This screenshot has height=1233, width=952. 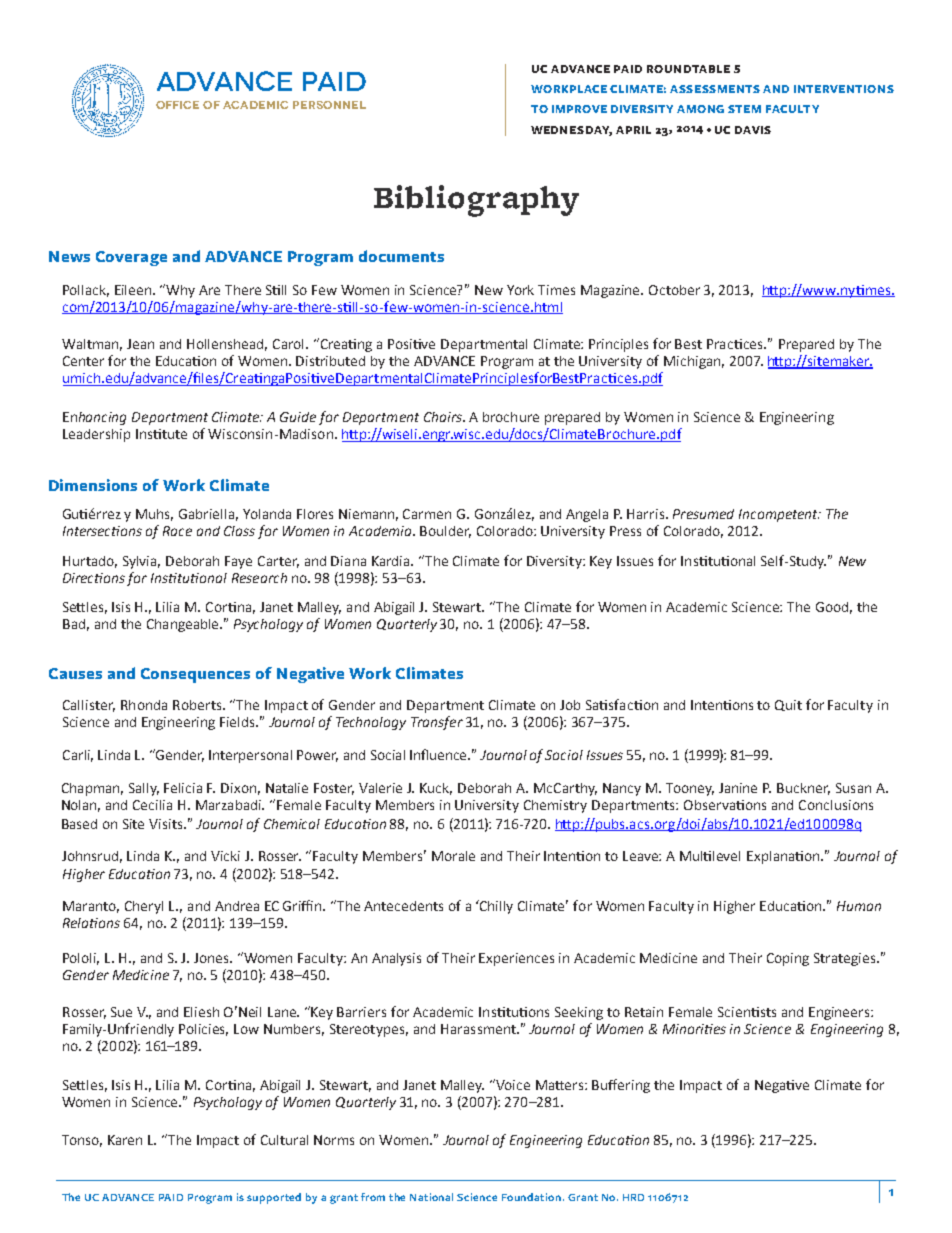 I want to click on Karen, so click(x=125, y=1140).
